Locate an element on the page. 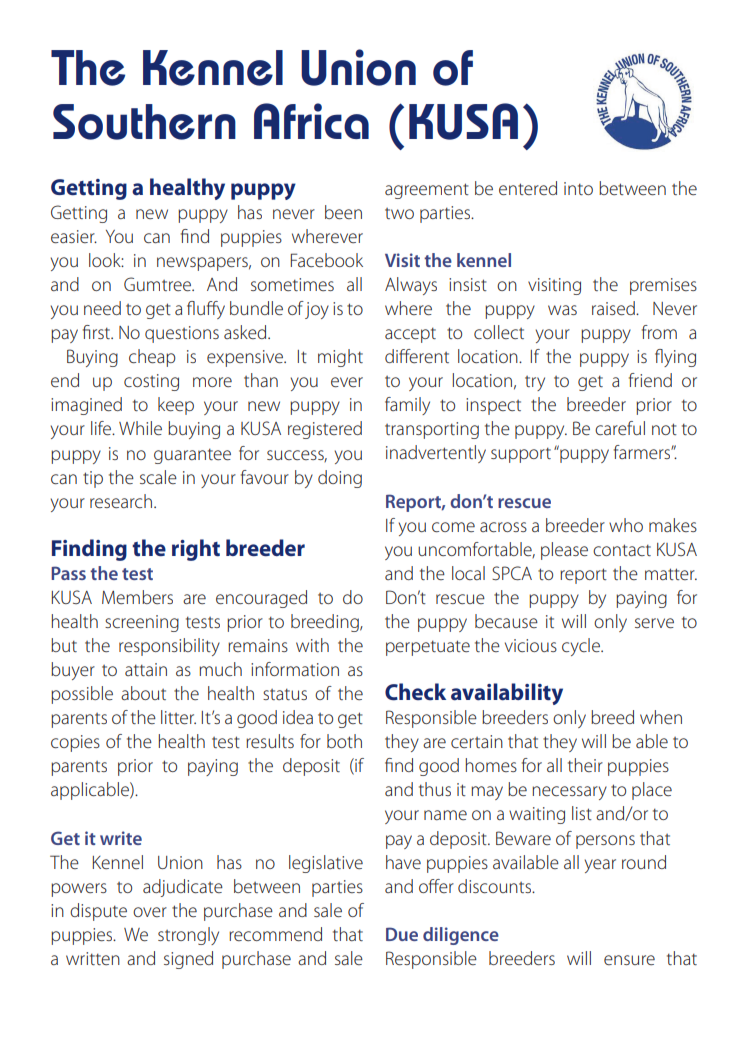 The width and height of the document is (748, 1061). come is located at coordinates (453, 527).
